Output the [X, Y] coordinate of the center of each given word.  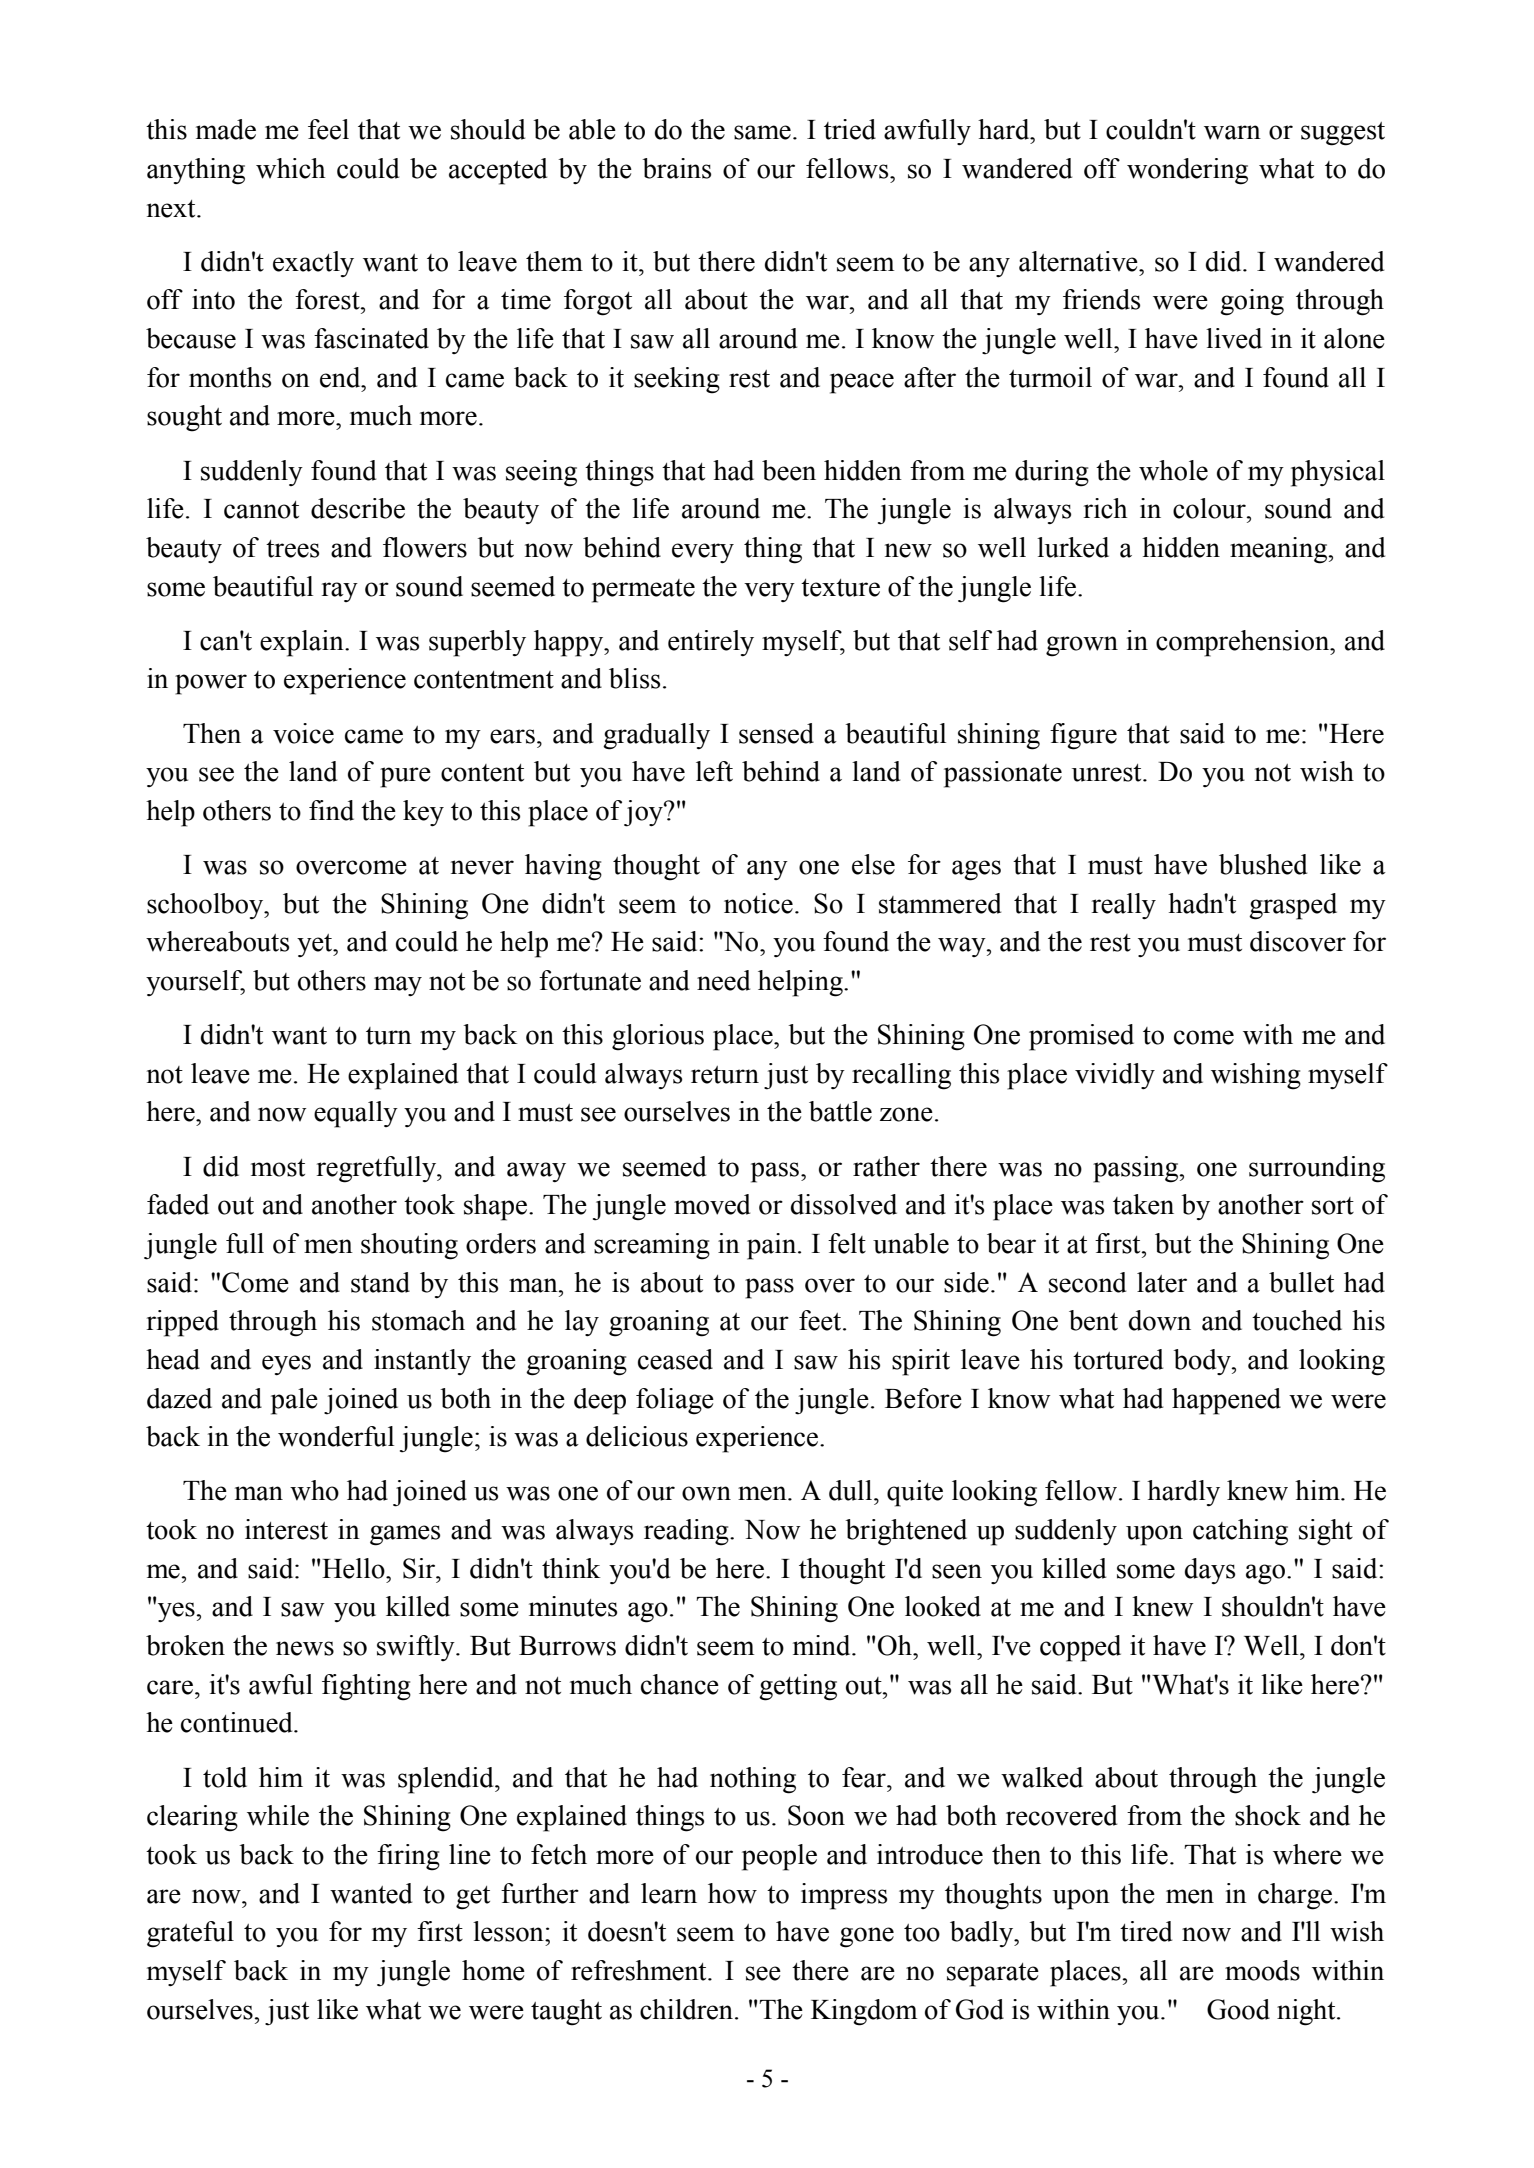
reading [687, 1532]
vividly [1115, 1076]
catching [1240, 1532]
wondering [1187, 171]
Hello [354, 1568]
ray [340, 592]
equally [356, 1114]
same [762, 132]
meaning [1280, 550]
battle [840, 1111]
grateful [190, 1934]
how [732, 1893]
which [291, 168]
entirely [711, 643]
